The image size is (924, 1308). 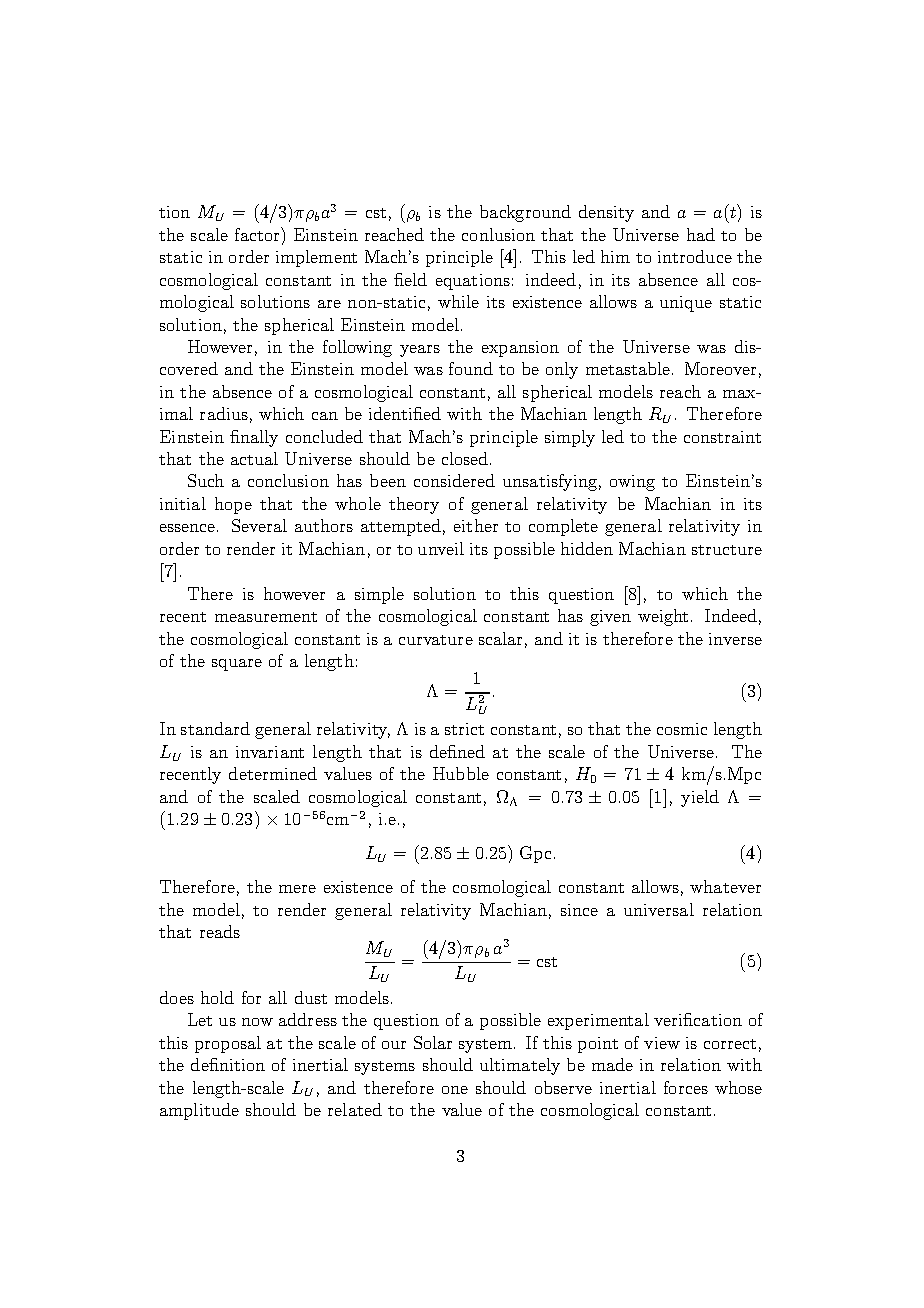 What do you see at coordinates (659, 909) in the screenshot?
I see `universal` at bounding box center [659, 909].
